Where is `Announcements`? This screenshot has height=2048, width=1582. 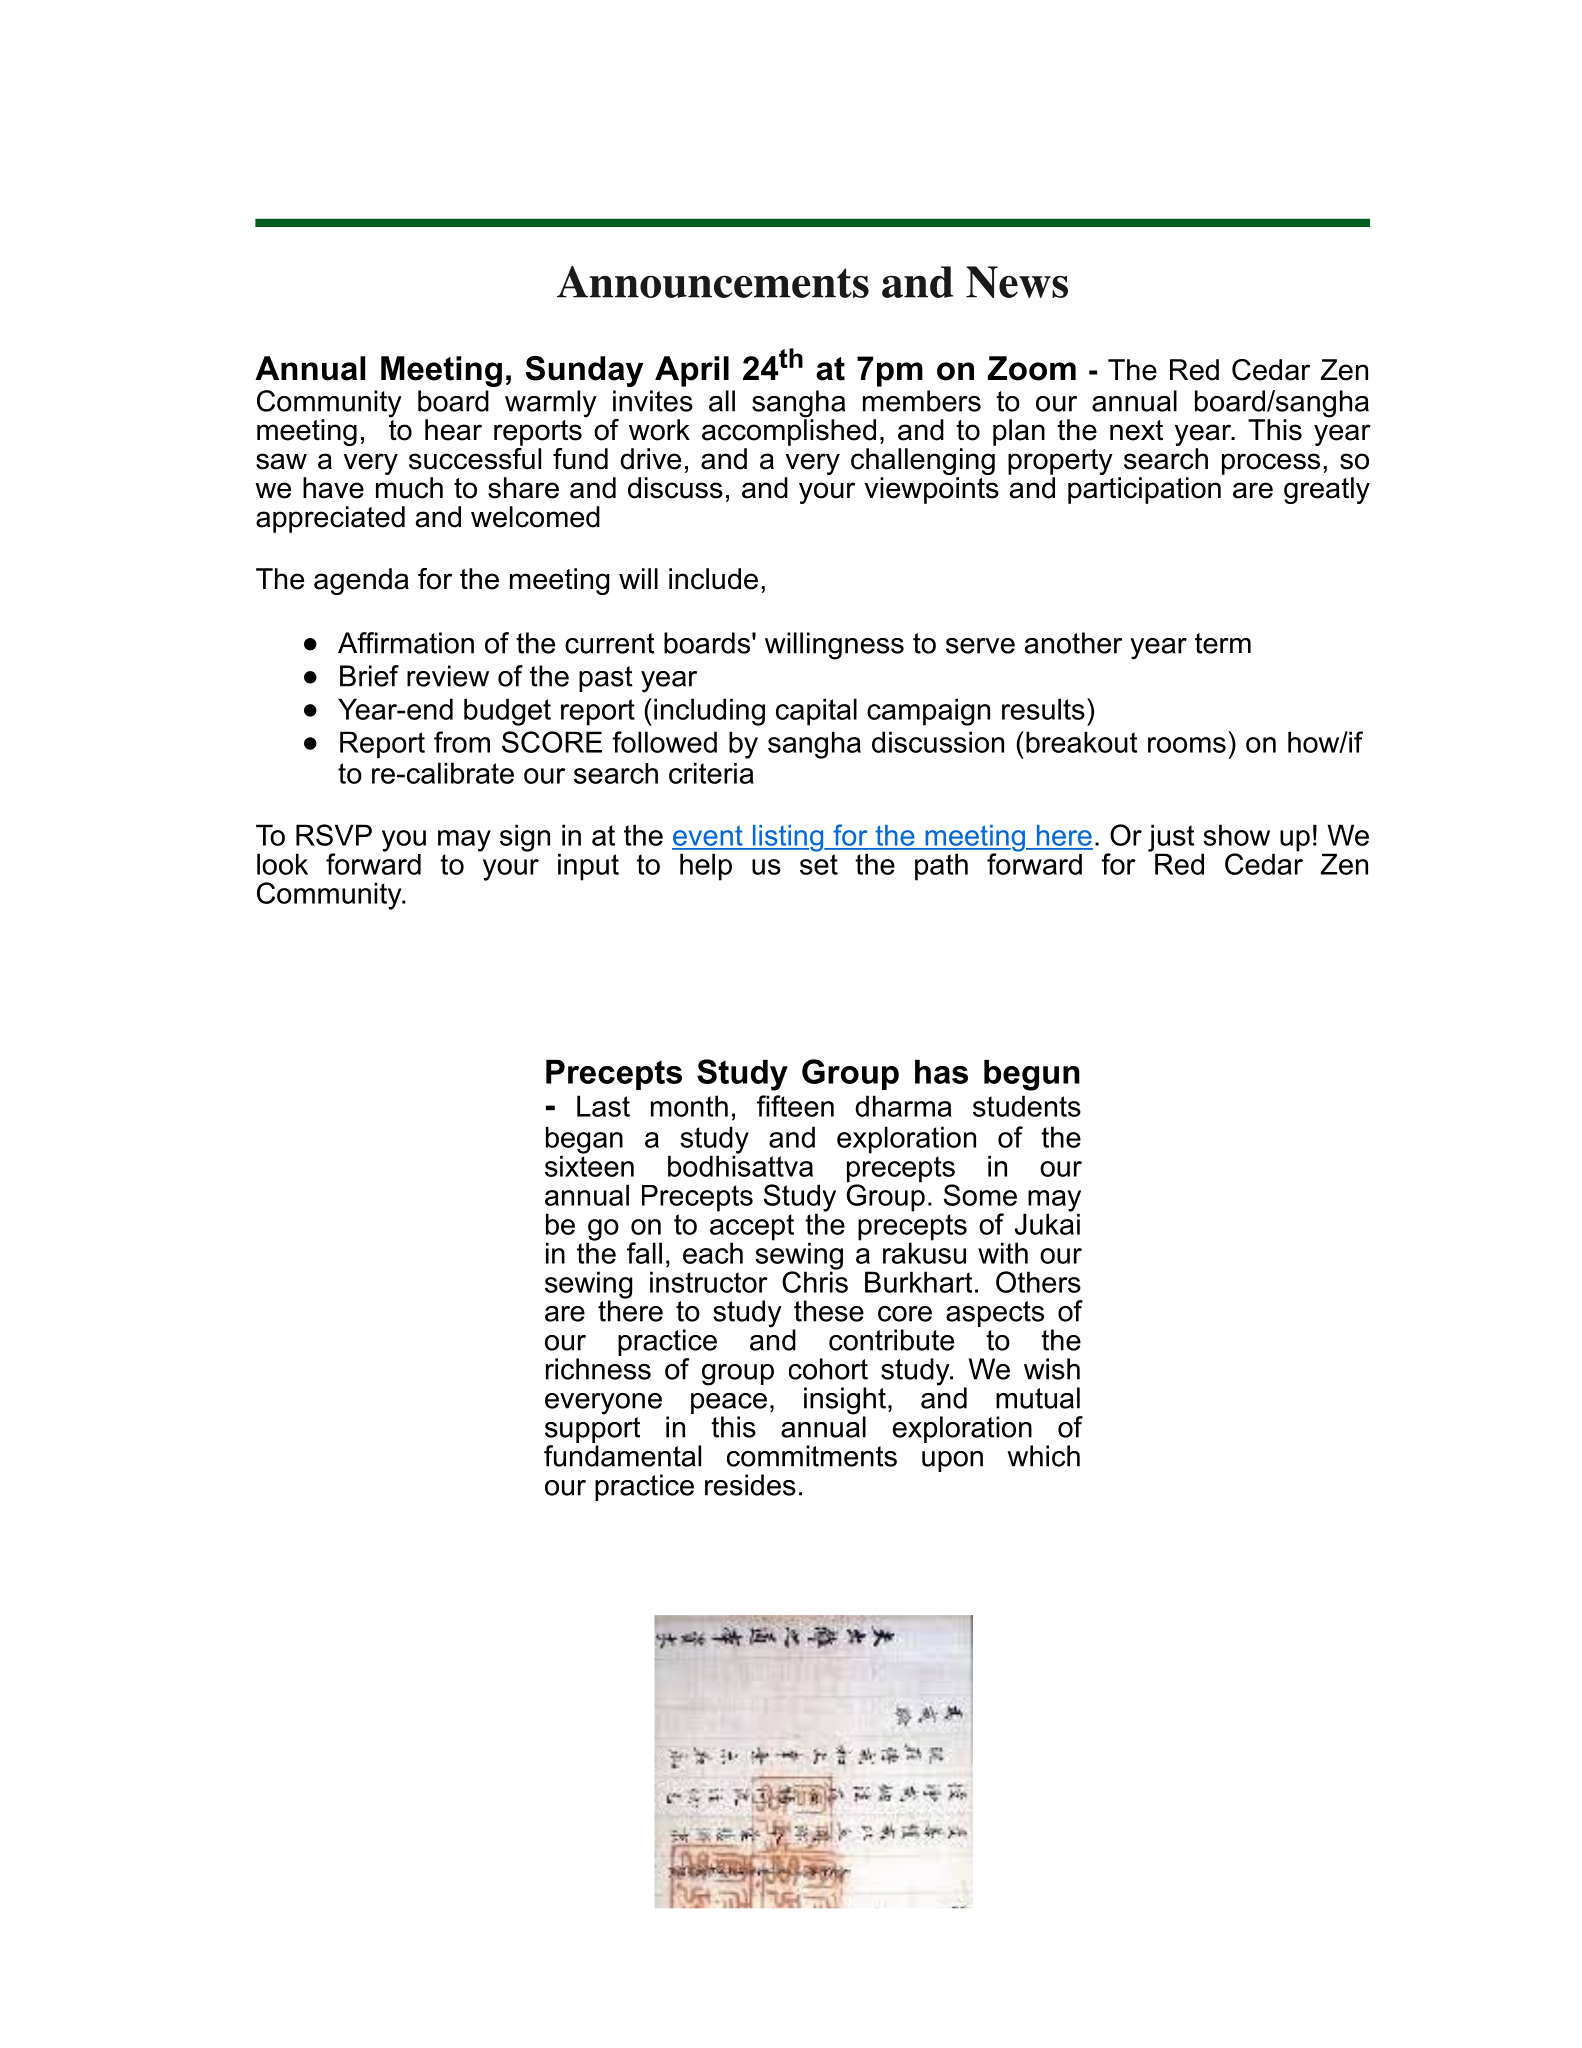
Announcements is located at coordinates (713, 282).
